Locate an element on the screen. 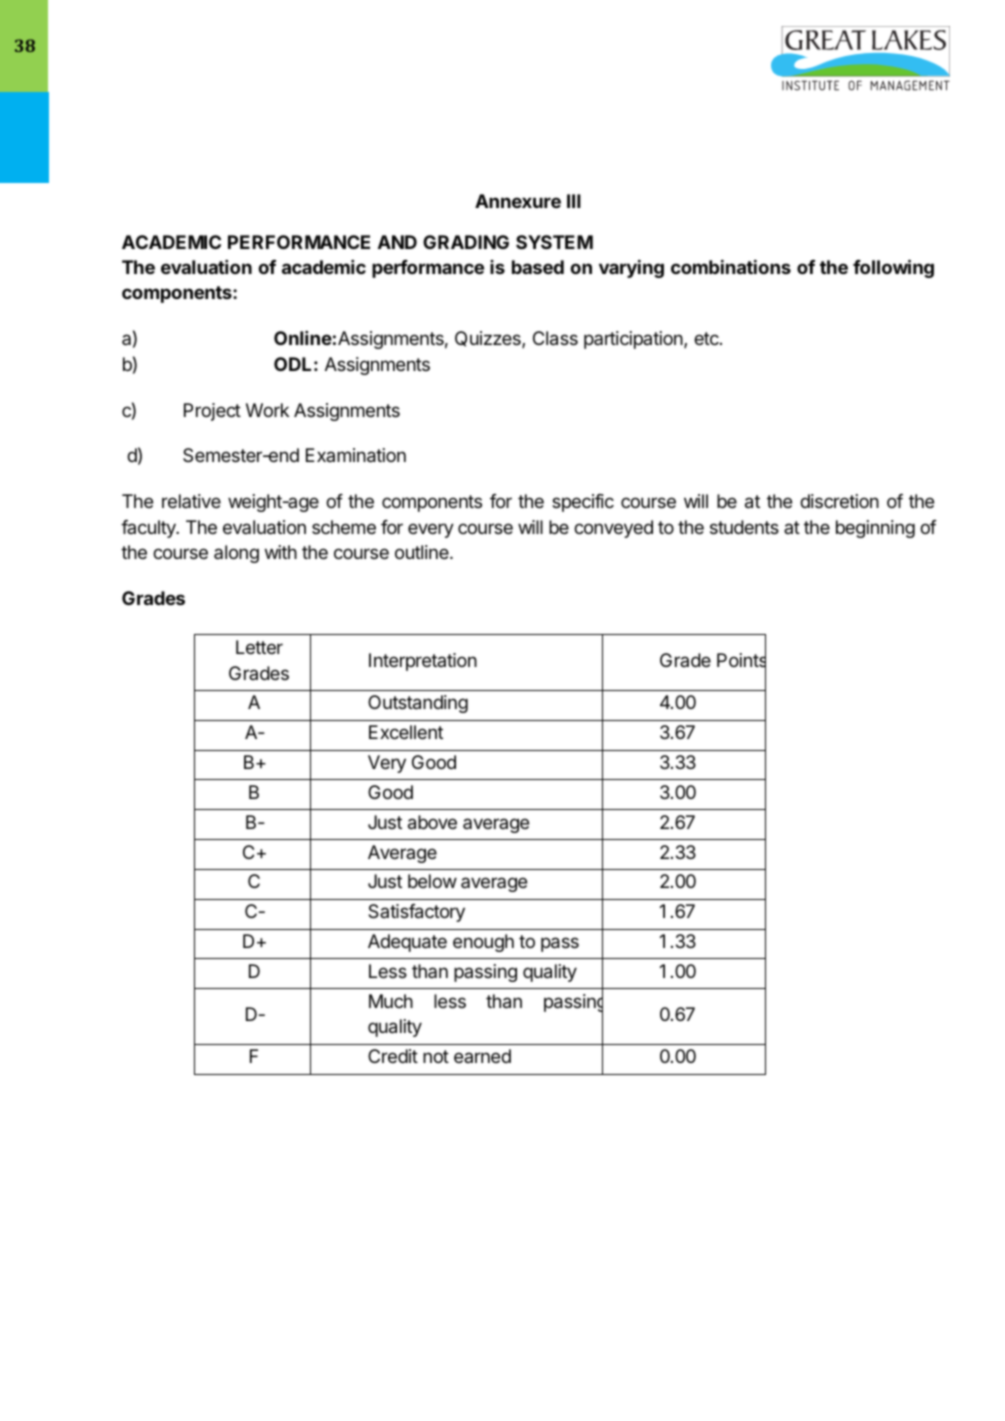  discretion is located at coordinates (839, 501).
